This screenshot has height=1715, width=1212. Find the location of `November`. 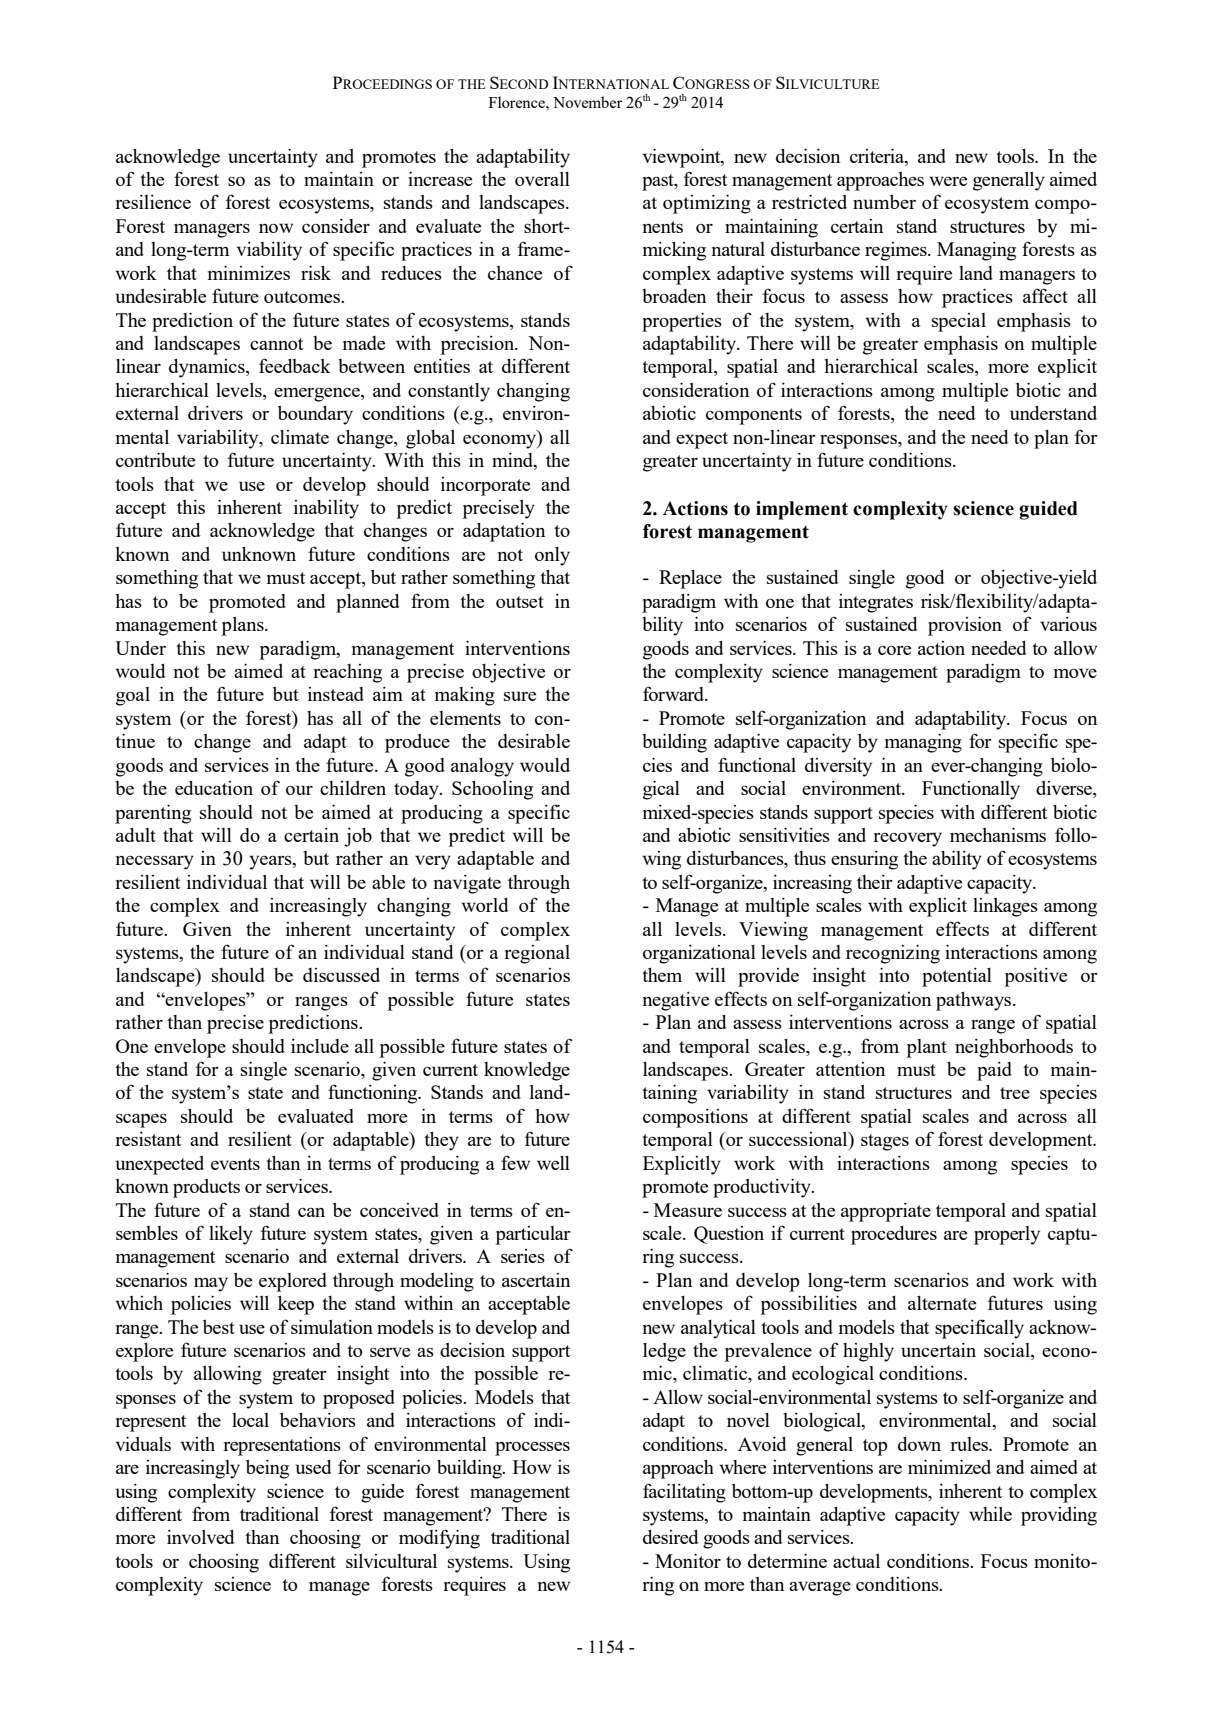

November is located at coordinates (588, 102).
